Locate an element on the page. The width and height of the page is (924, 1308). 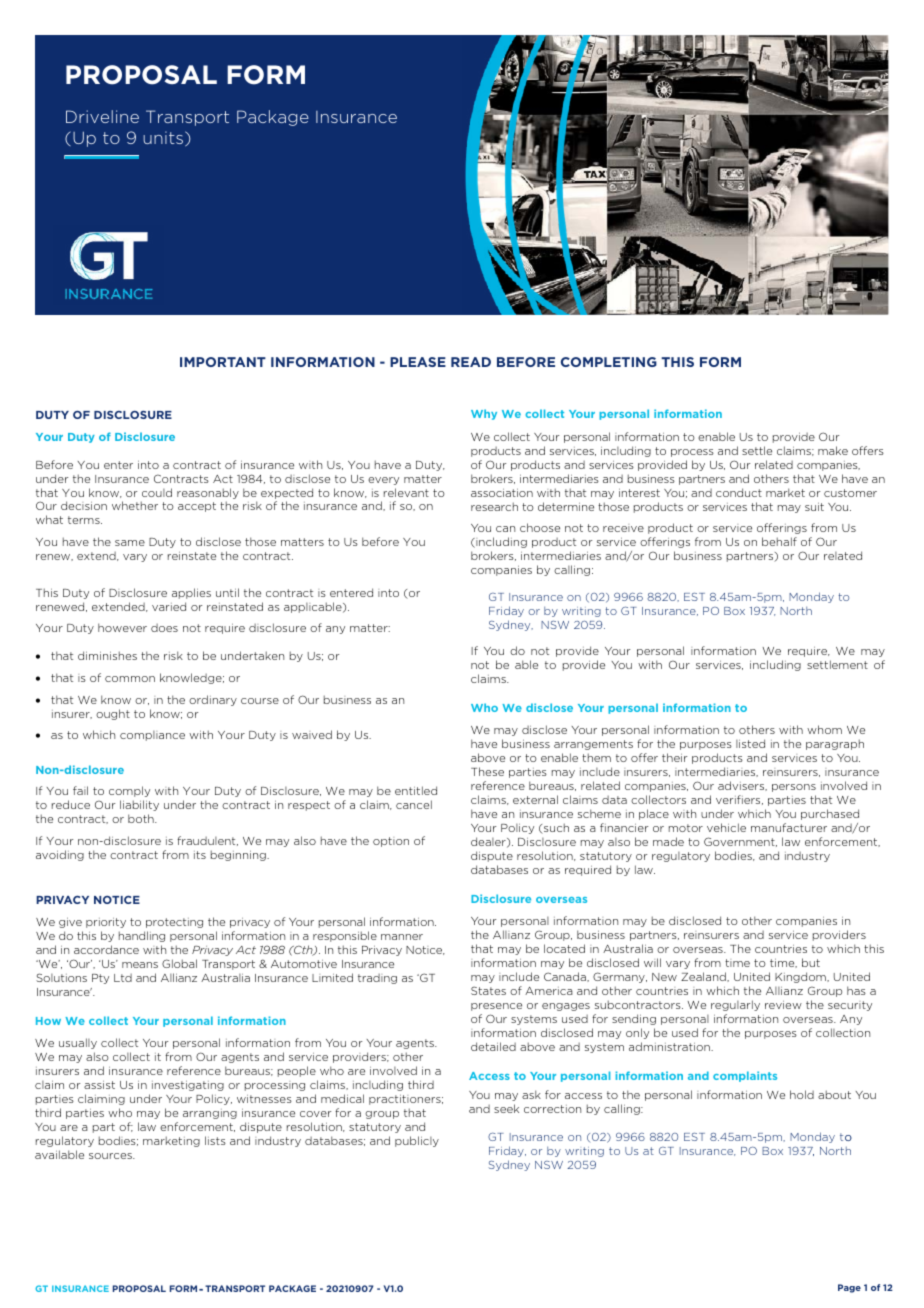
listed is located at coordinates (750, 743).
